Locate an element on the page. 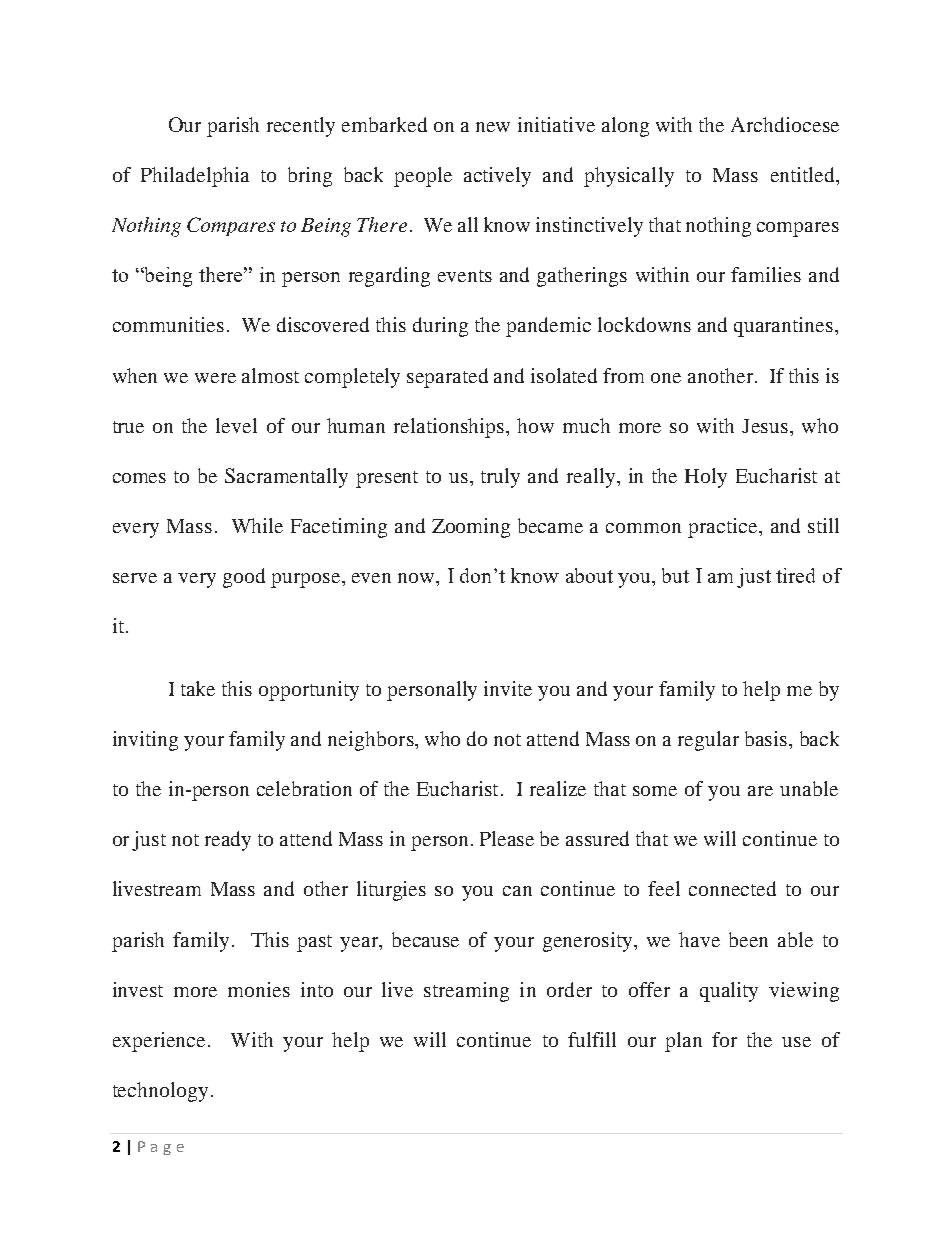  inviting is located at coordinates (145, 741).
